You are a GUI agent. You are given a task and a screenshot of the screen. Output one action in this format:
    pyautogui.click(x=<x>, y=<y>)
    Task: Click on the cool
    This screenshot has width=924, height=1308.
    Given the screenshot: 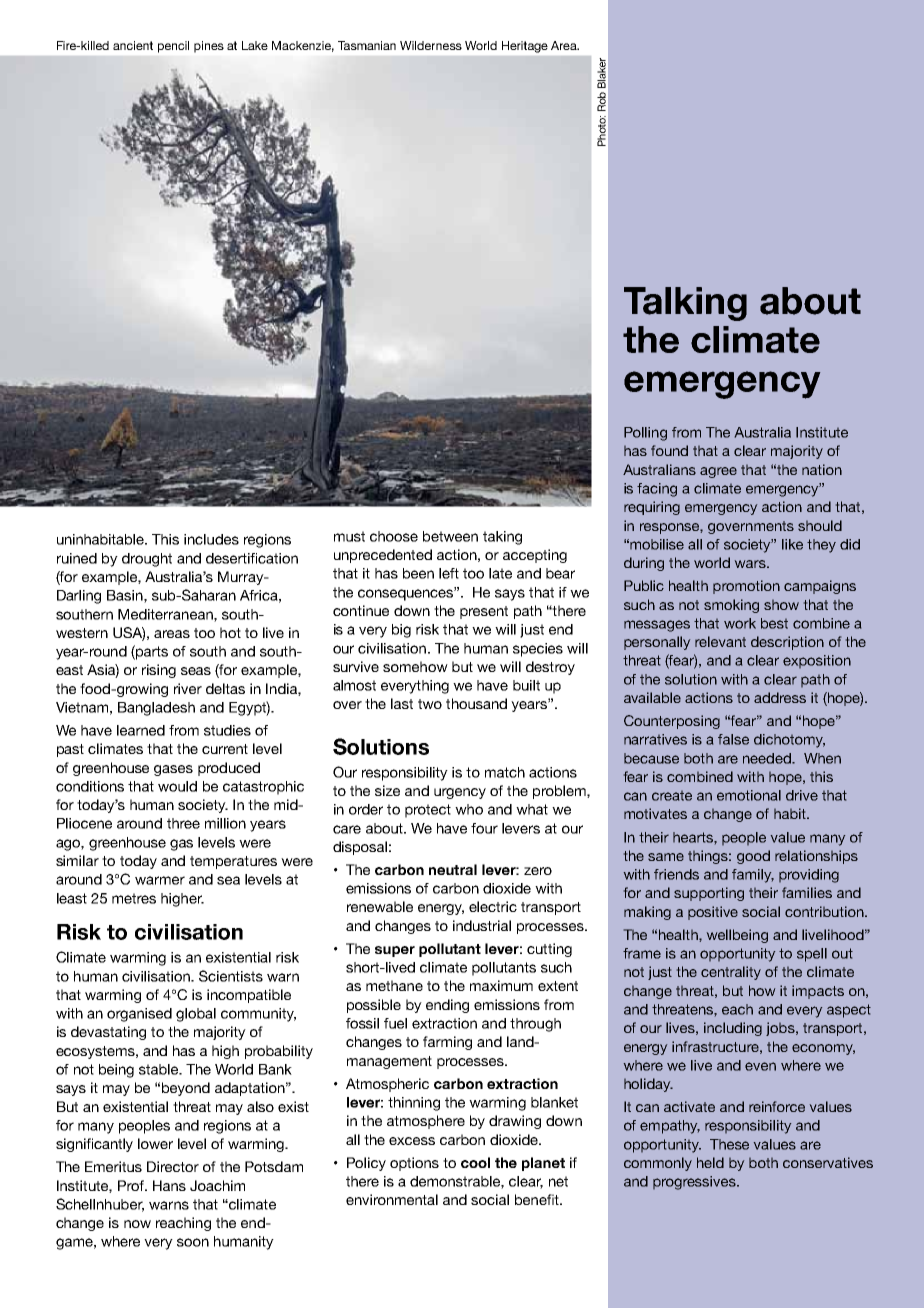 What is the action you would take?
    pyautogui.click(x=475, y=1162)
